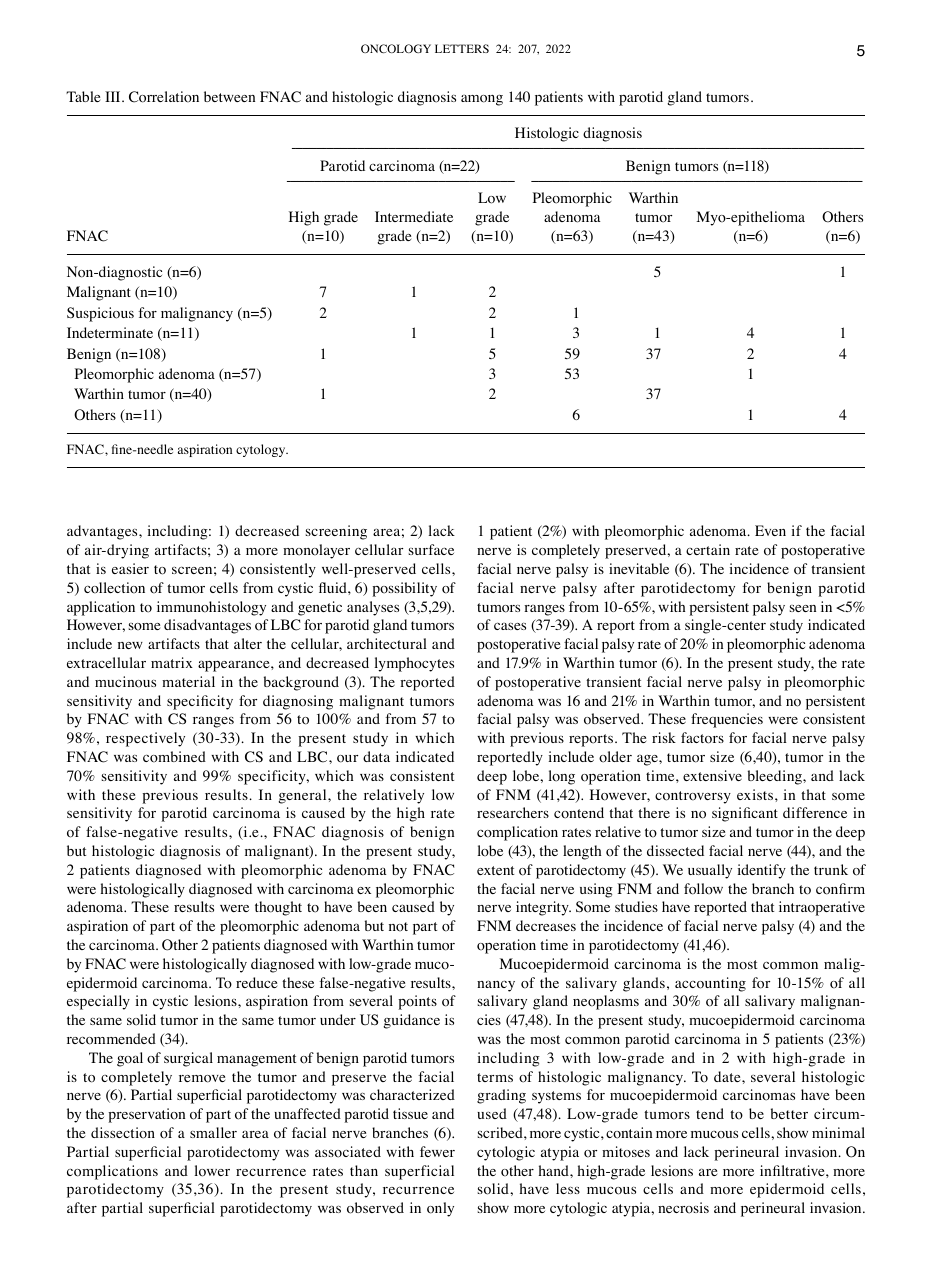 Image resolution: width=932 pixels, height=1288 pixels. I want to click on matrix, so click(172, 662).
